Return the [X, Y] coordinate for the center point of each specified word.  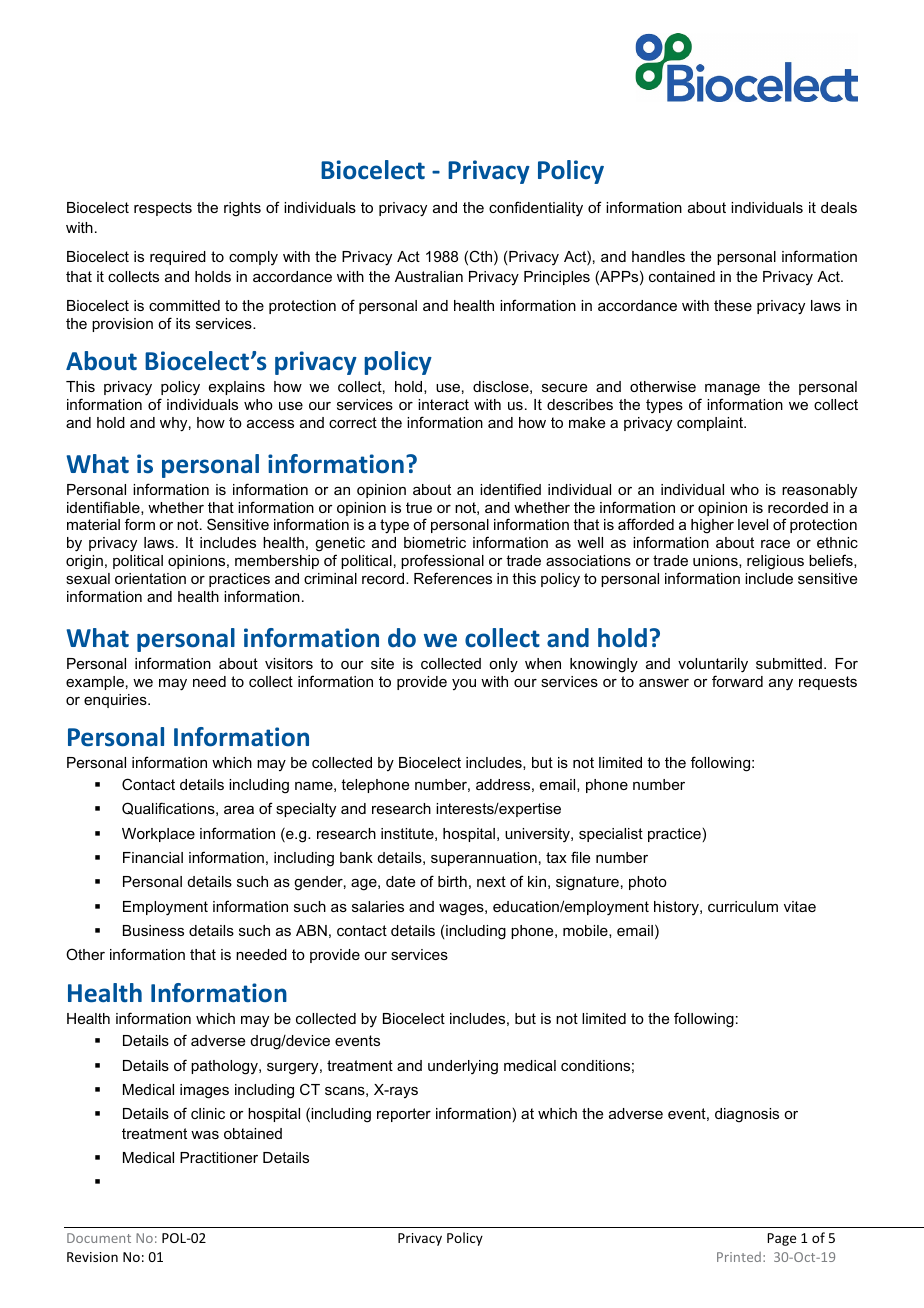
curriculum [743, 906]
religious [775, 562]
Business [153, 930]
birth [452, 881]
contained [682, 276]
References [453, 578]
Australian [429, 276]
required [178, 258]
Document [99, 1238]
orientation [150, 578]
